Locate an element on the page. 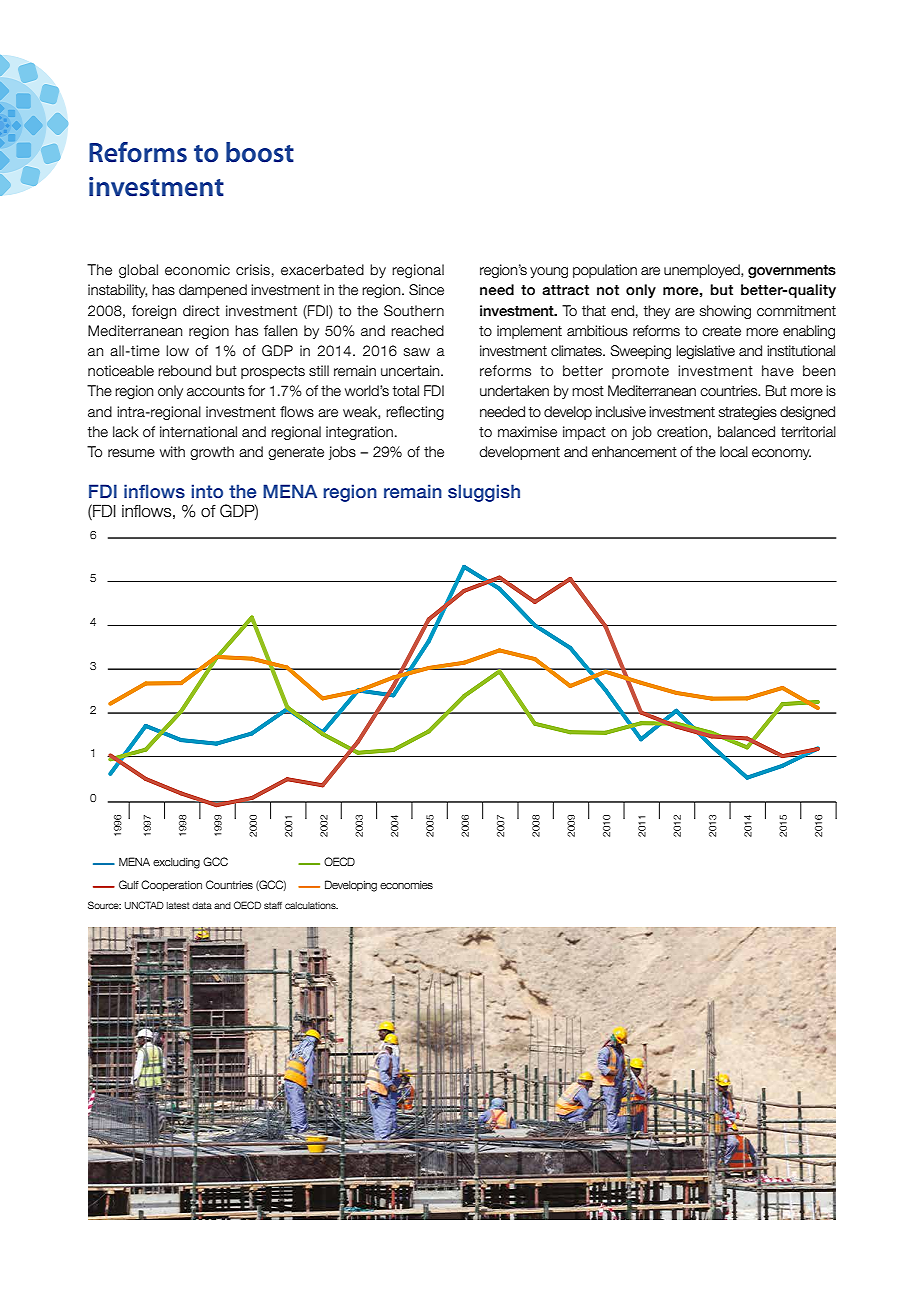 The height and width of the document is (1308, 924). rebound is located at coordinates (184, 371).
